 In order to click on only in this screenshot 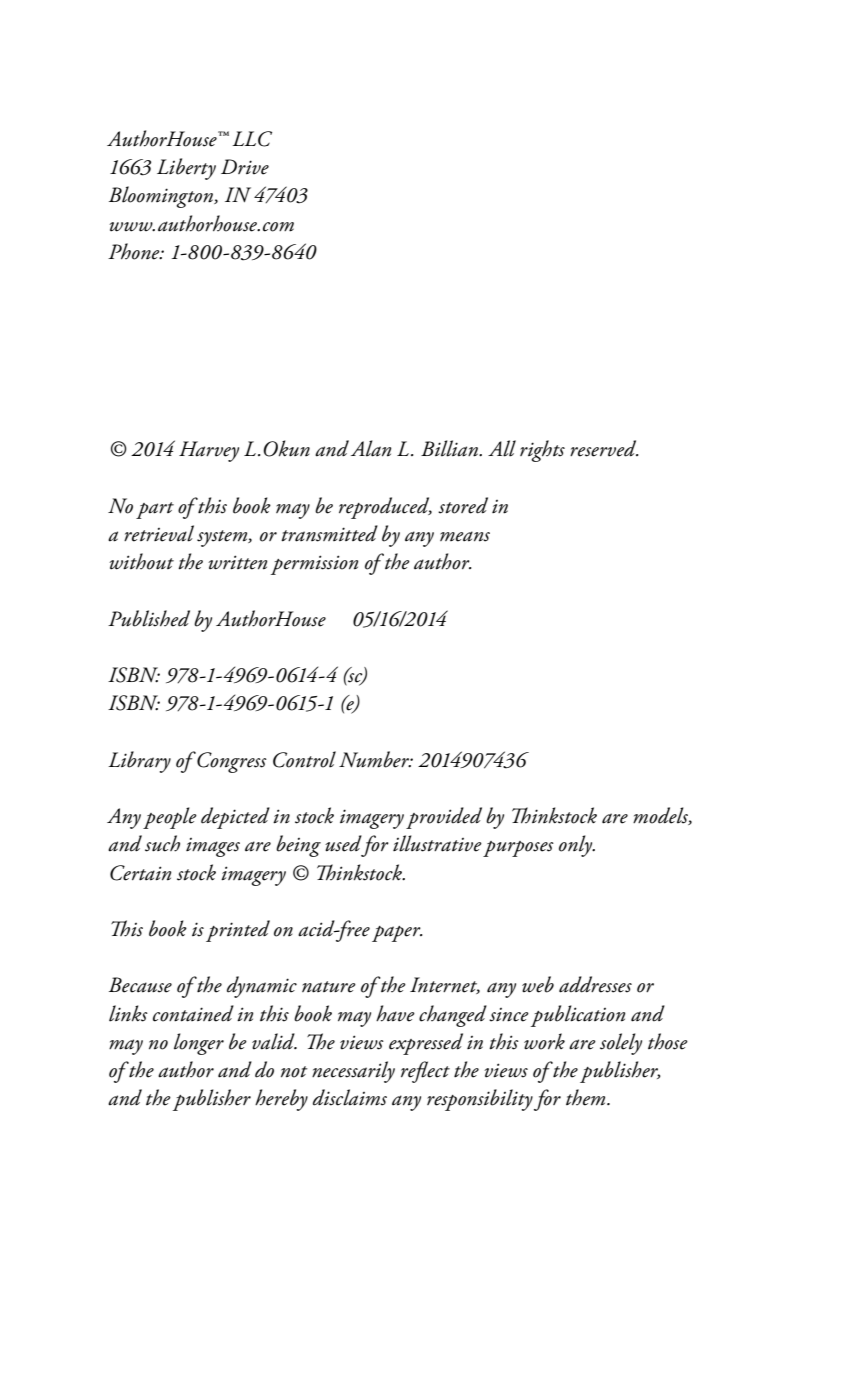, I will do `click(577, 846)`.
